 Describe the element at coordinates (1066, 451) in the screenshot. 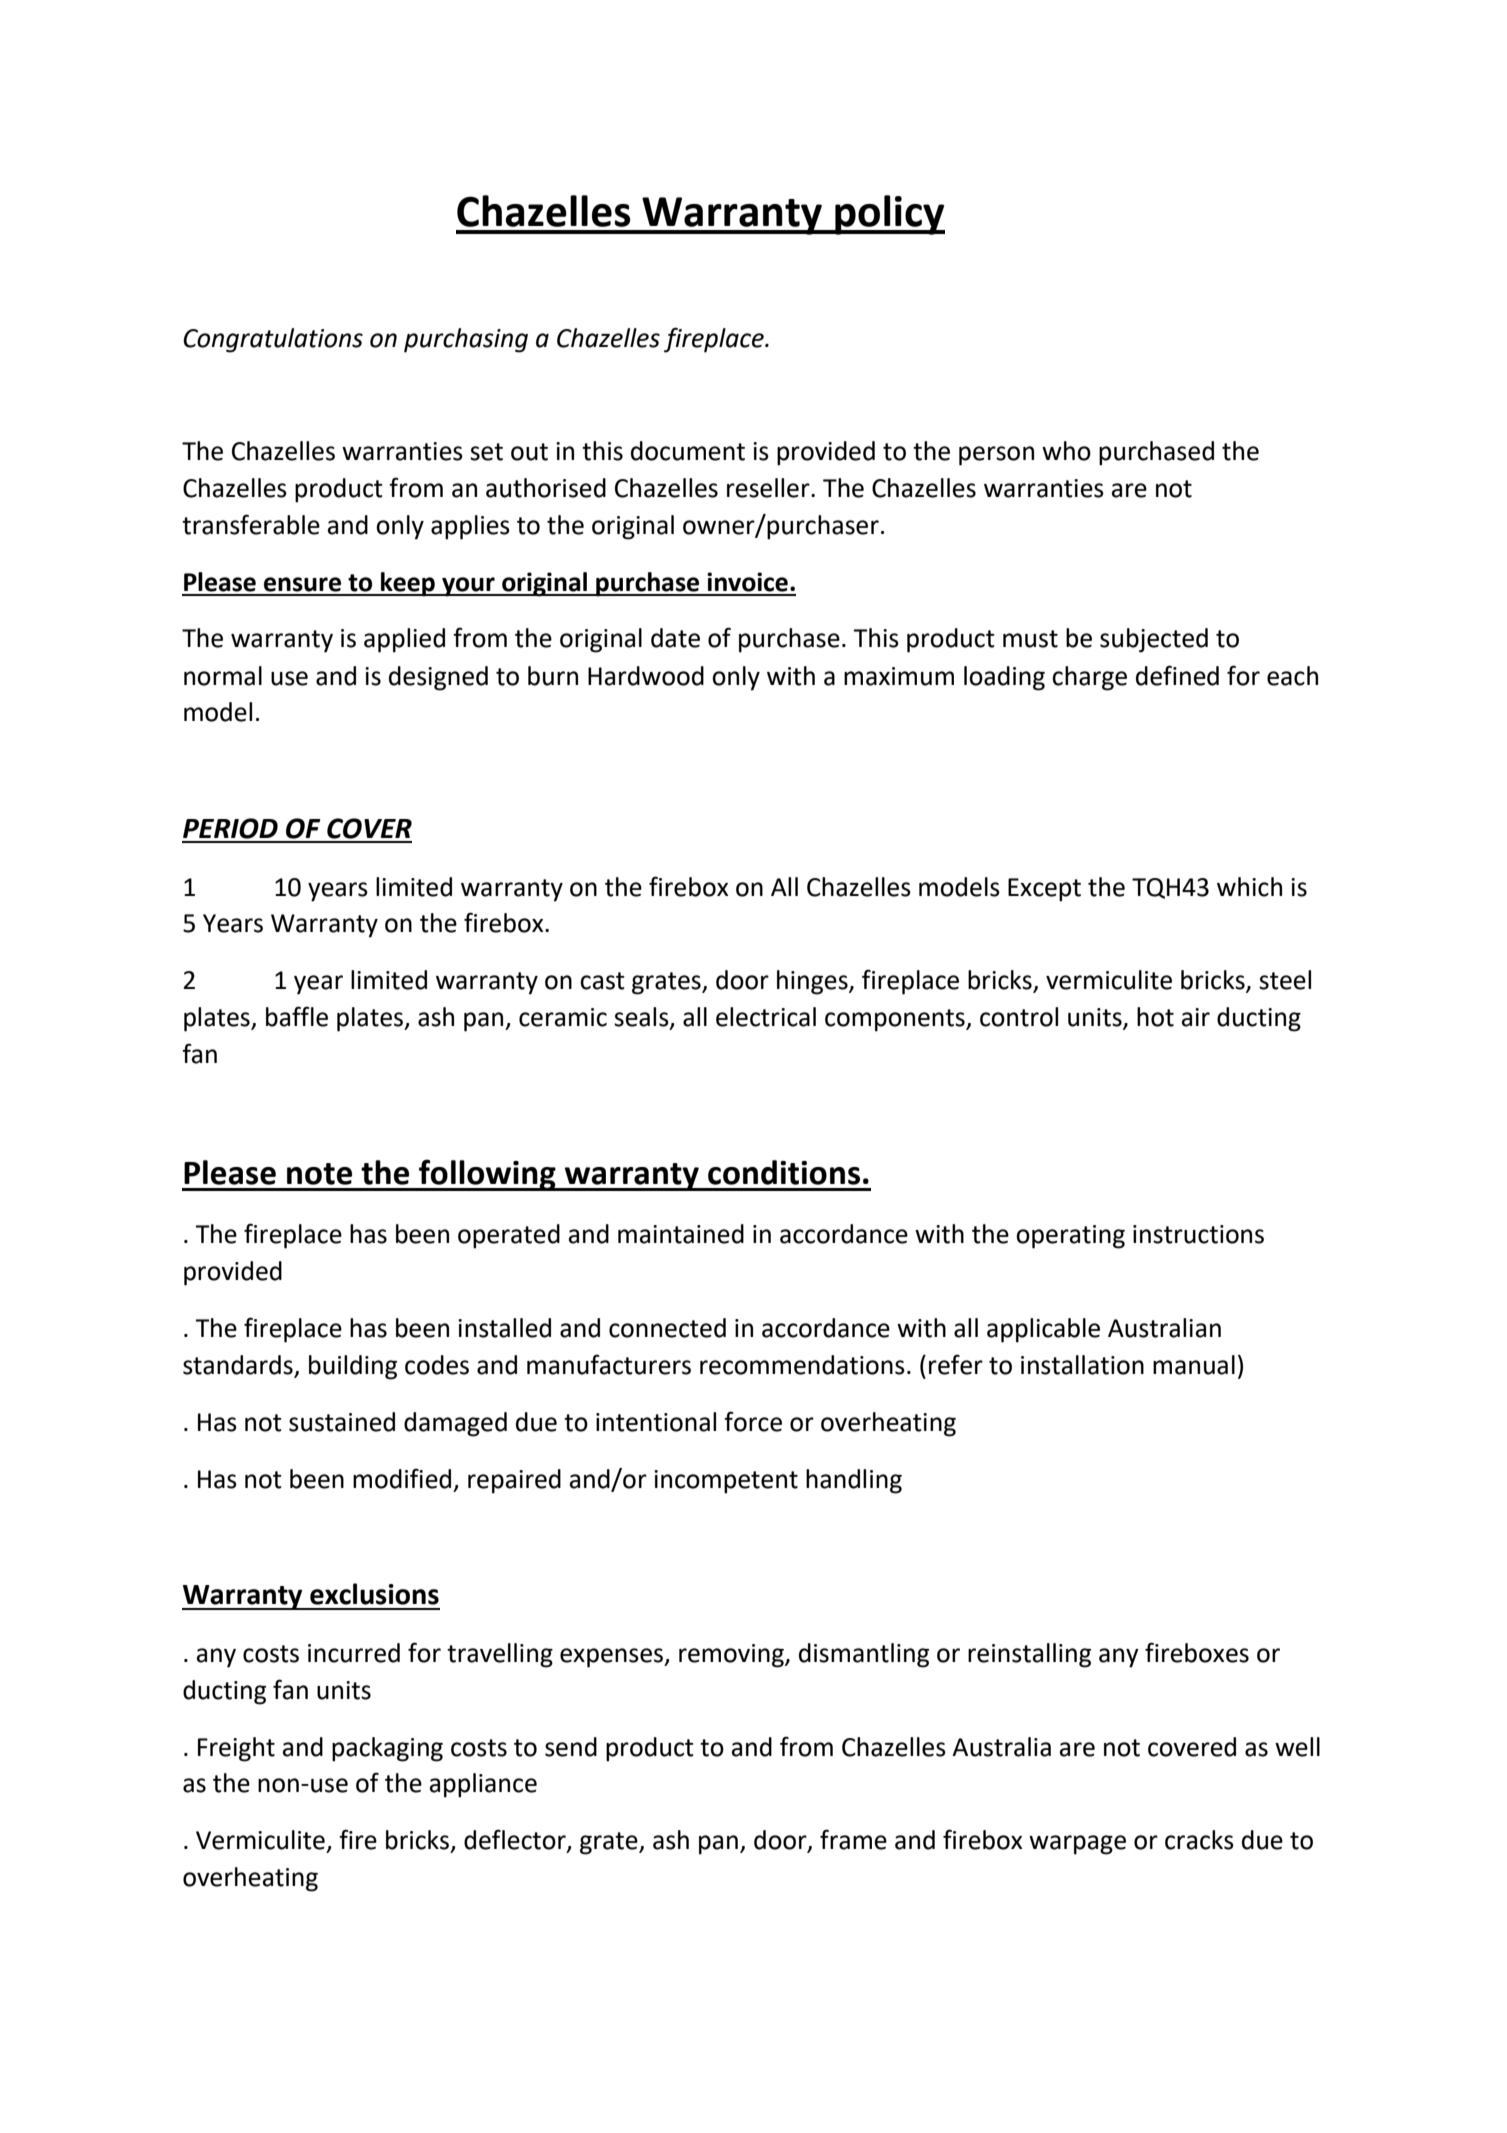

I see `who` at that location.
